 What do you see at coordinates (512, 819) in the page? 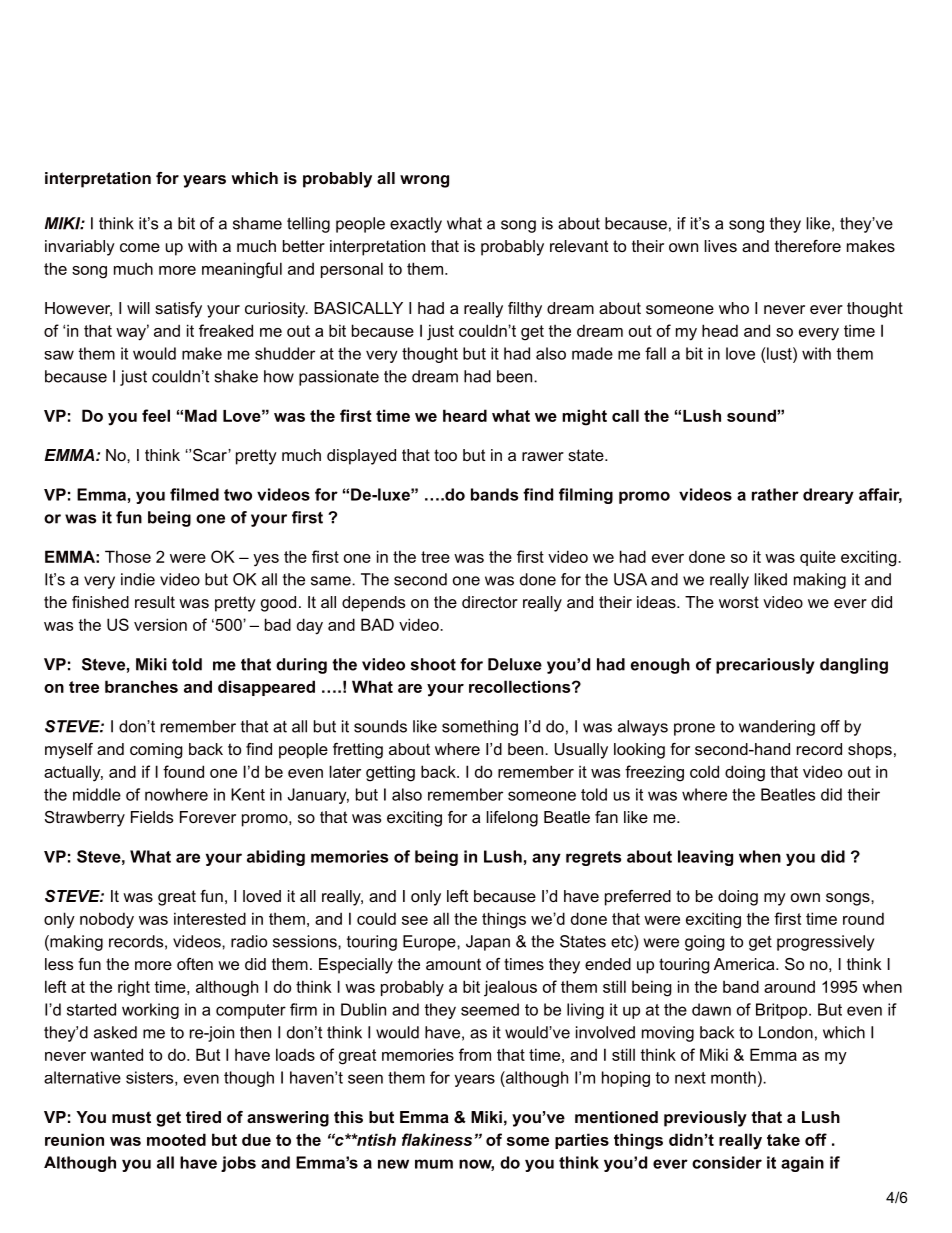
I see `lifelong` at bounding box center [512, 819].
